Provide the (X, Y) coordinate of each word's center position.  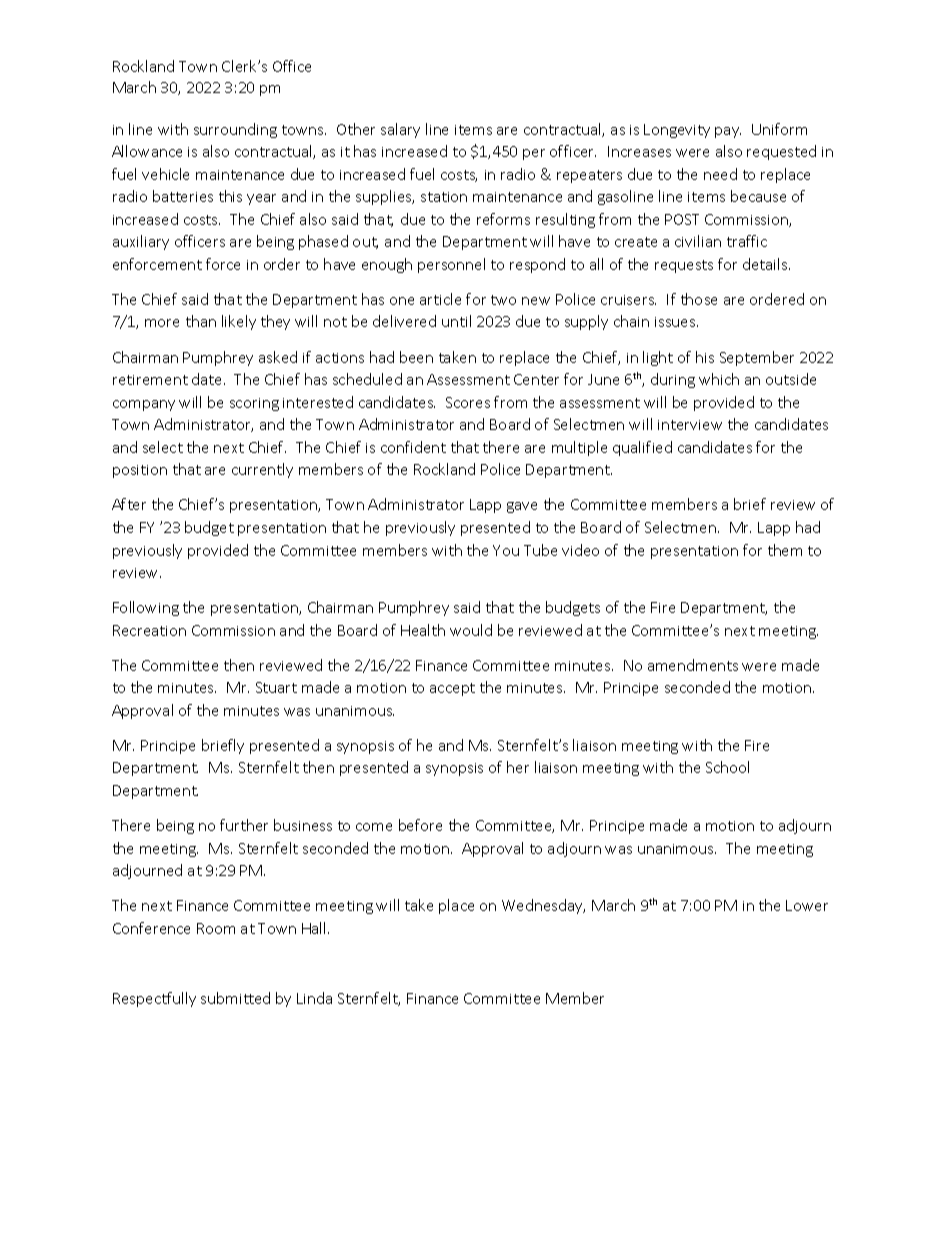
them (785, 550)
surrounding (235, 130)
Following (146, 608)
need (720, 174)
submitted (235, 998)
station (444, 197)
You (506, 550)
